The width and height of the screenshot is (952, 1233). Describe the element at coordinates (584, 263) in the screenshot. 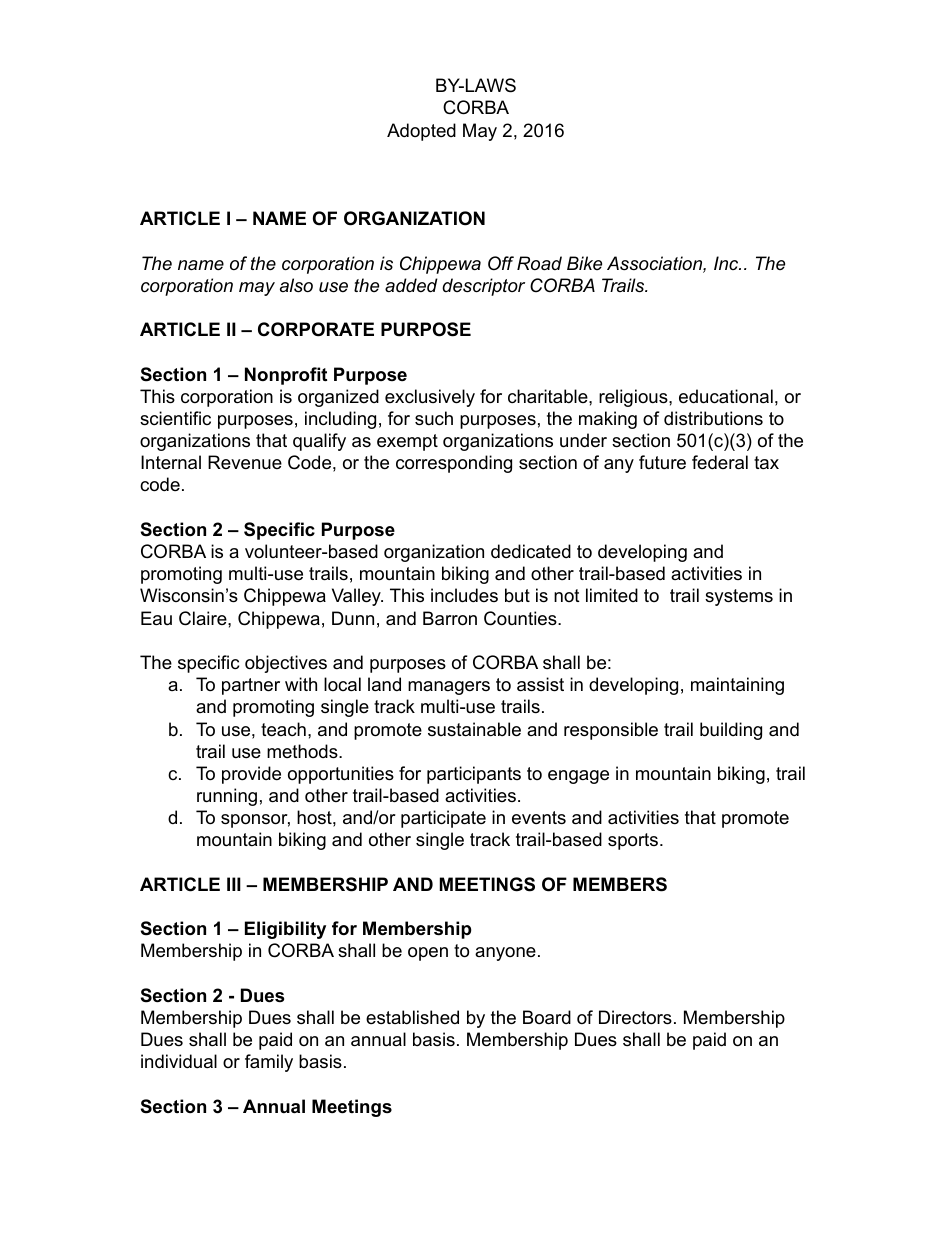

I see `Bike` at that location.
